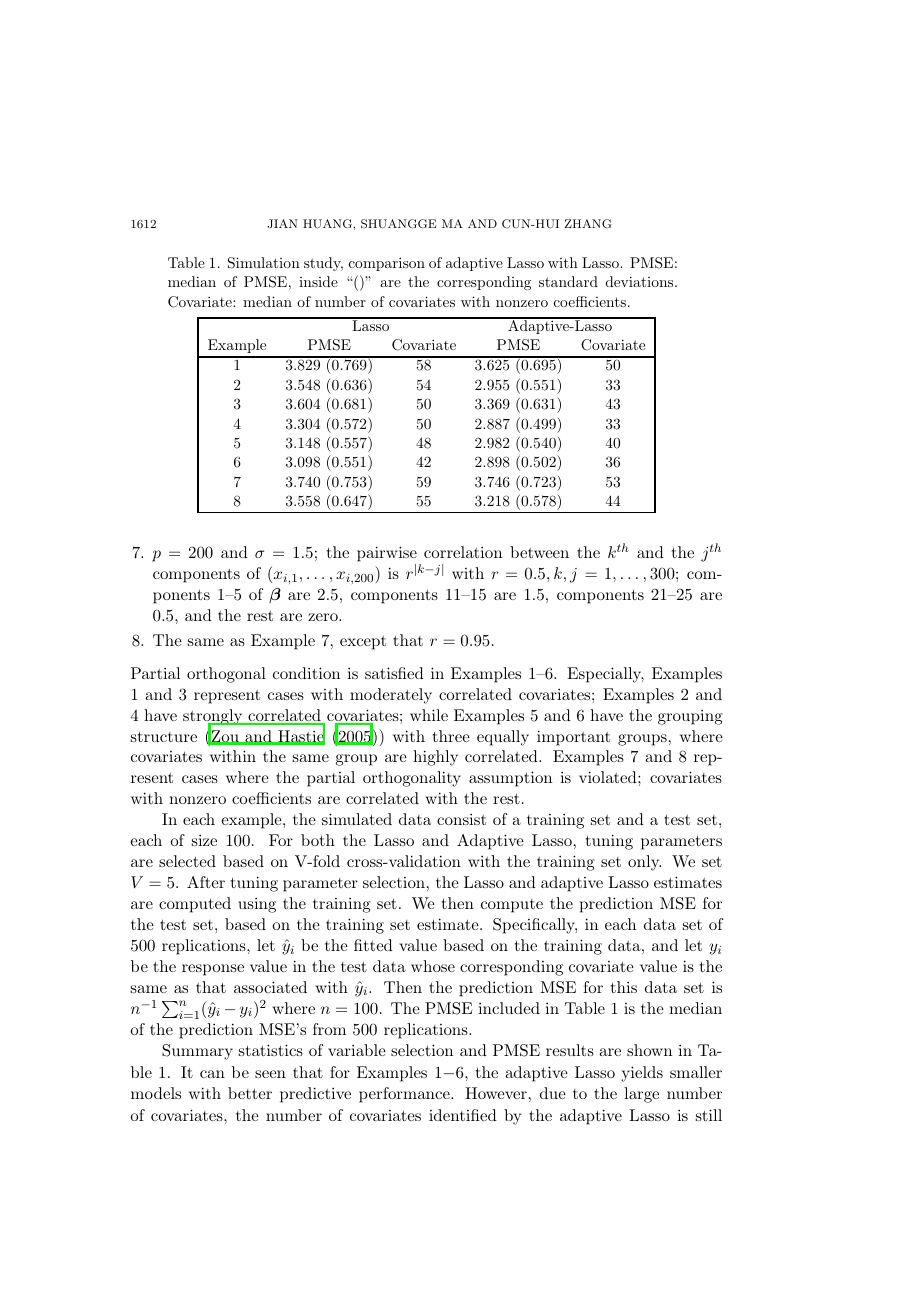 The image size is (924, 1308). Describe the element at coordinates (204, 840) in the image. I see `size` at that location.
